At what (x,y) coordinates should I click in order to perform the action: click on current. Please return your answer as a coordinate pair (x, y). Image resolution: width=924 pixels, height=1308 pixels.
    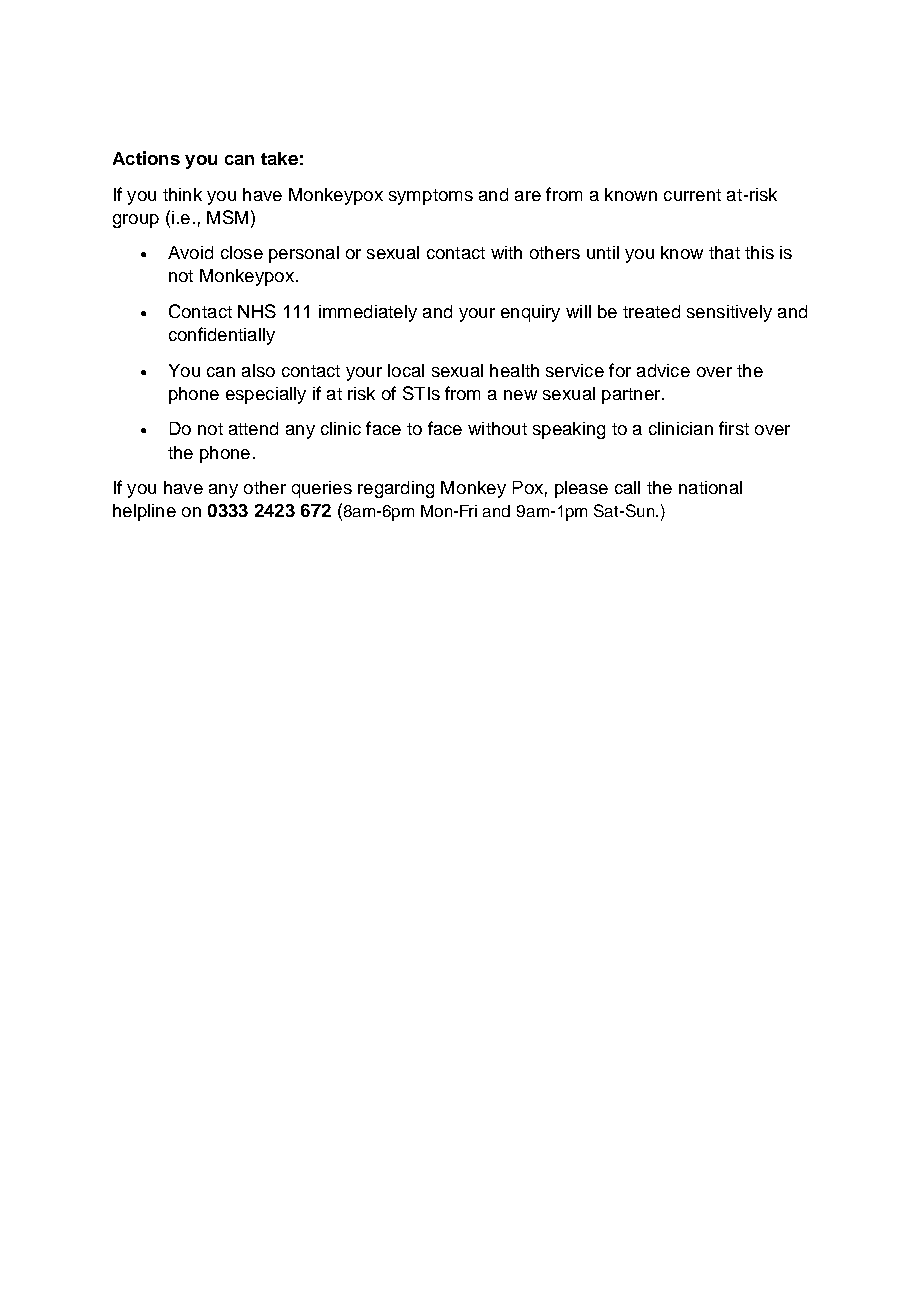
    Looking at the image, I should click on (692, 195).
